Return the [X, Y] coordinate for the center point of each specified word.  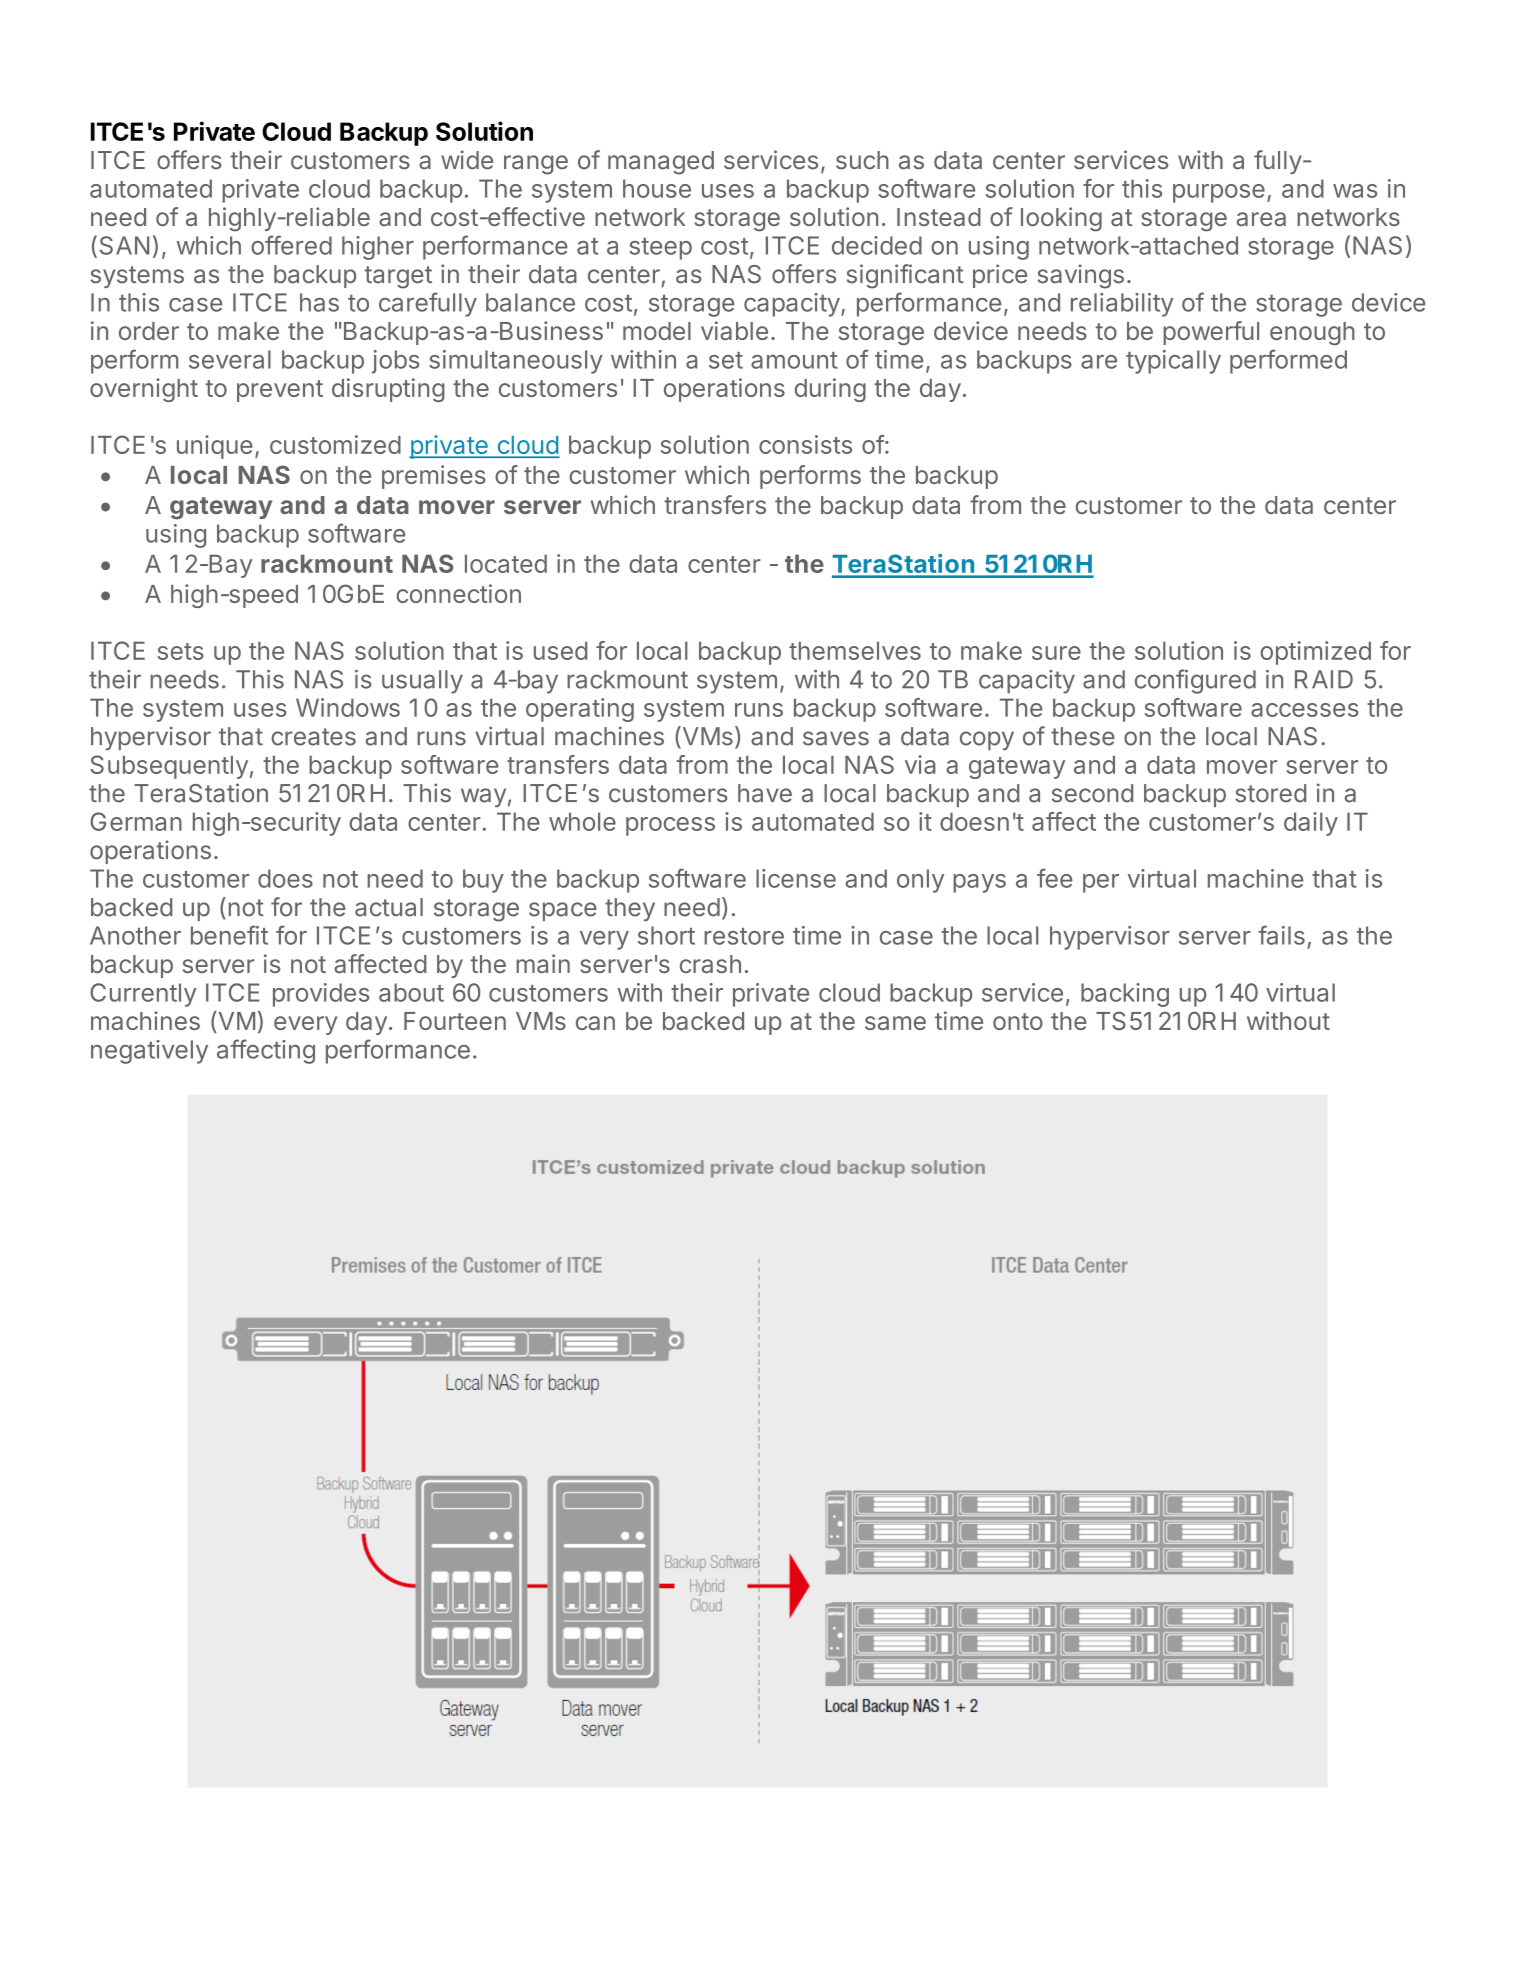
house [657, 188]
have [765, 793]
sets [181, 651]
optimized [1315, 653]
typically [1173, 362]
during [830, 390]
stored [1270, 793]
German [136, 821]
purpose [1219, 193]
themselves [855, 651]
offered [291, 245]
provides [321, 995]
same [895, 1023]
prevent [280, 391]
